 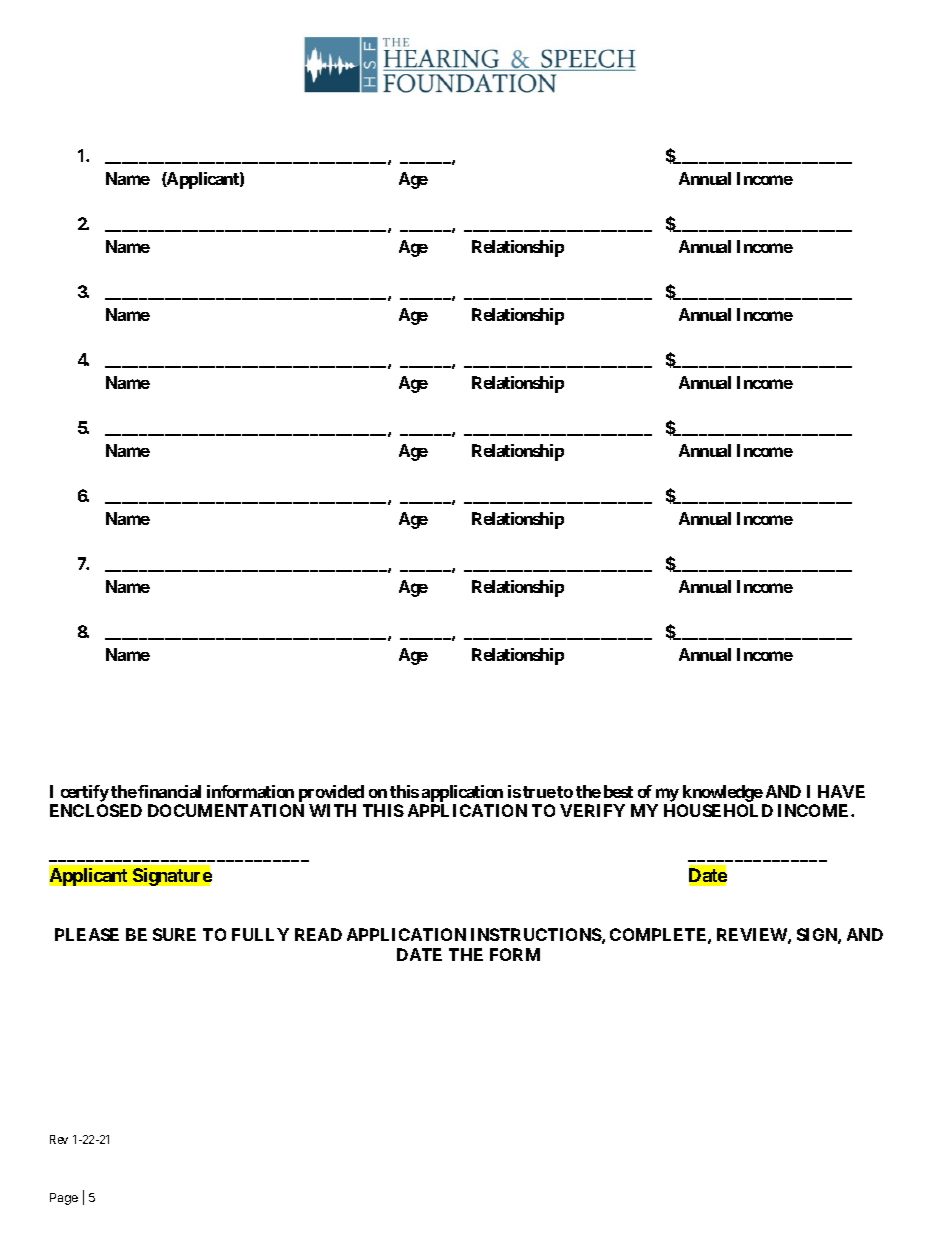 What do you see at coordinates (64, 1199) in the screenshot?
I see `Page` at bounding box center [64, 1199].
